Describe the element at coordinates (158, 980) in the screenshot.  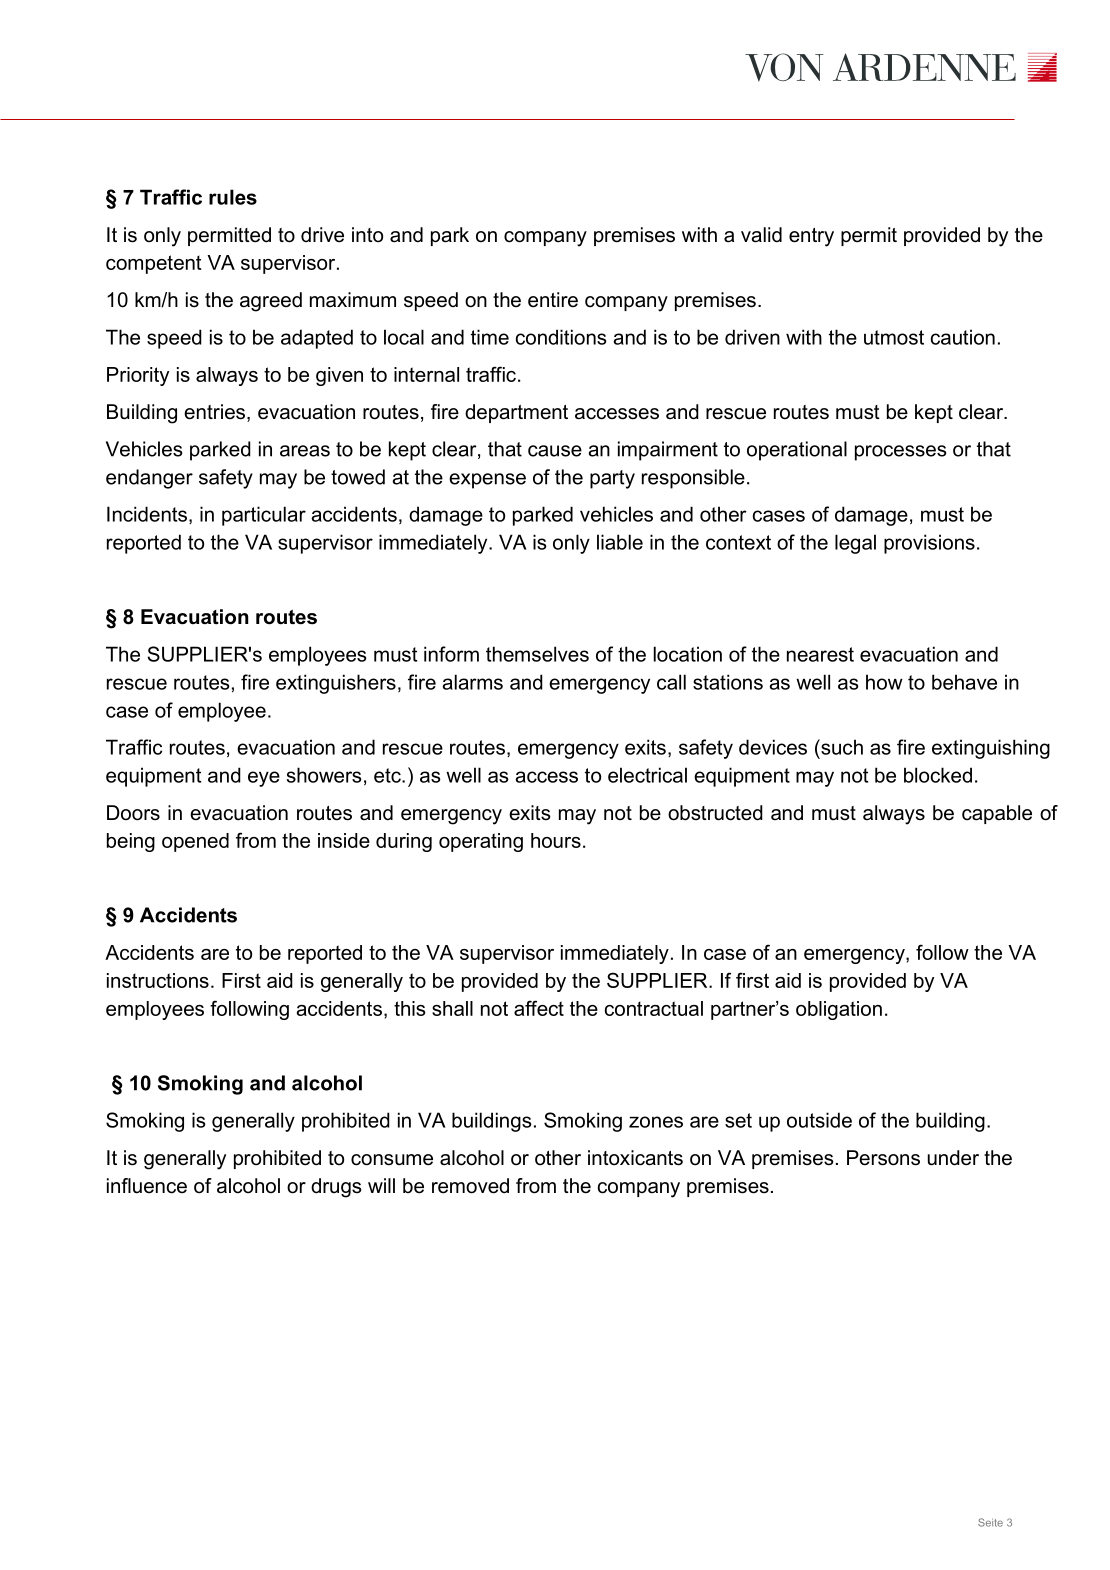
I see `instructions` at that location.
